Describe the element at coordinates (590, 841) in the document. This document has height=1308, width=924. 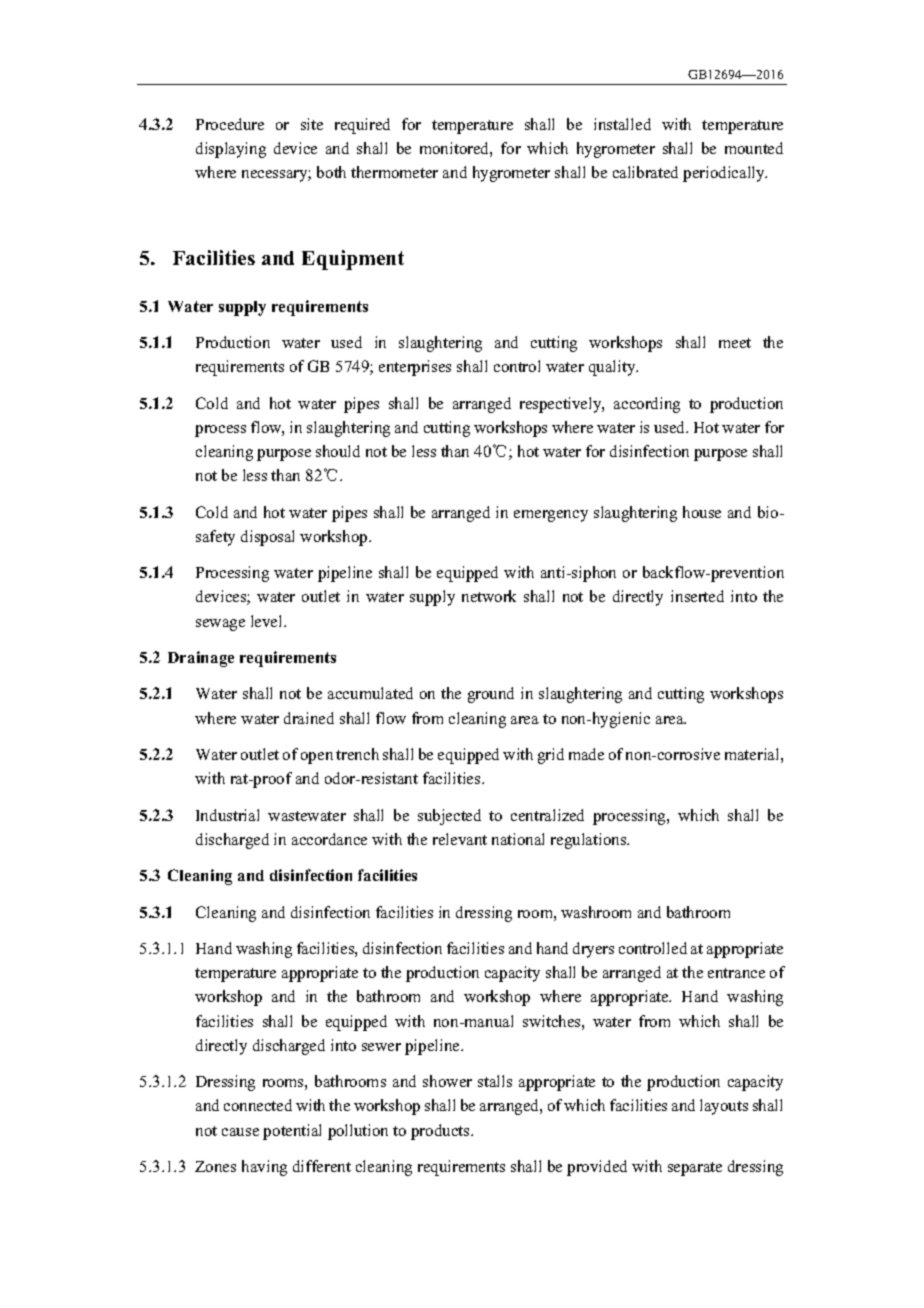
I see `regulations` at that location.
